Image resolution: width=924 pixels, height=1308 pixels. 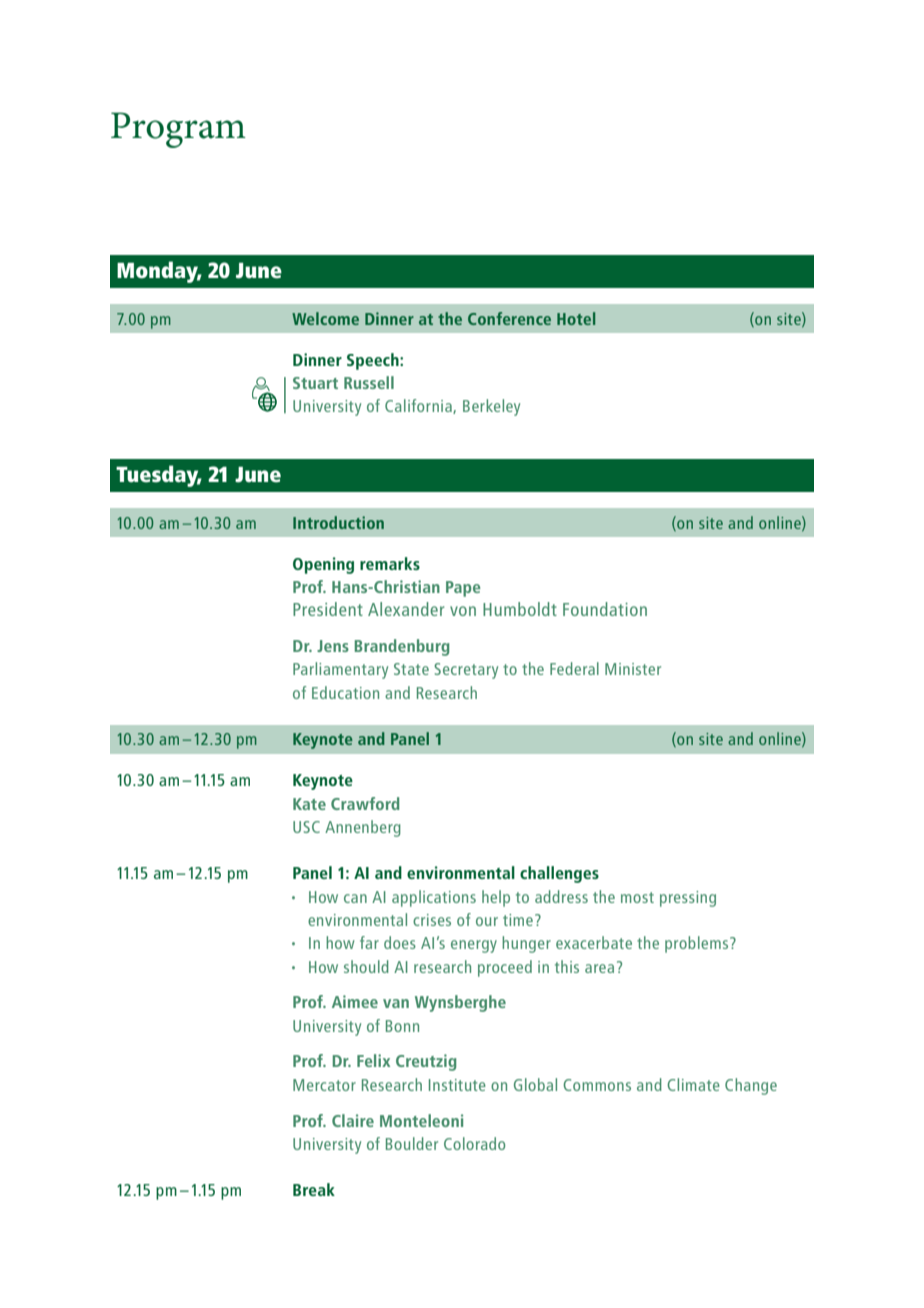 What do you see at coordinates (576, 318) in the document?
I see `Hotel` at bounding box center [576, 318].
